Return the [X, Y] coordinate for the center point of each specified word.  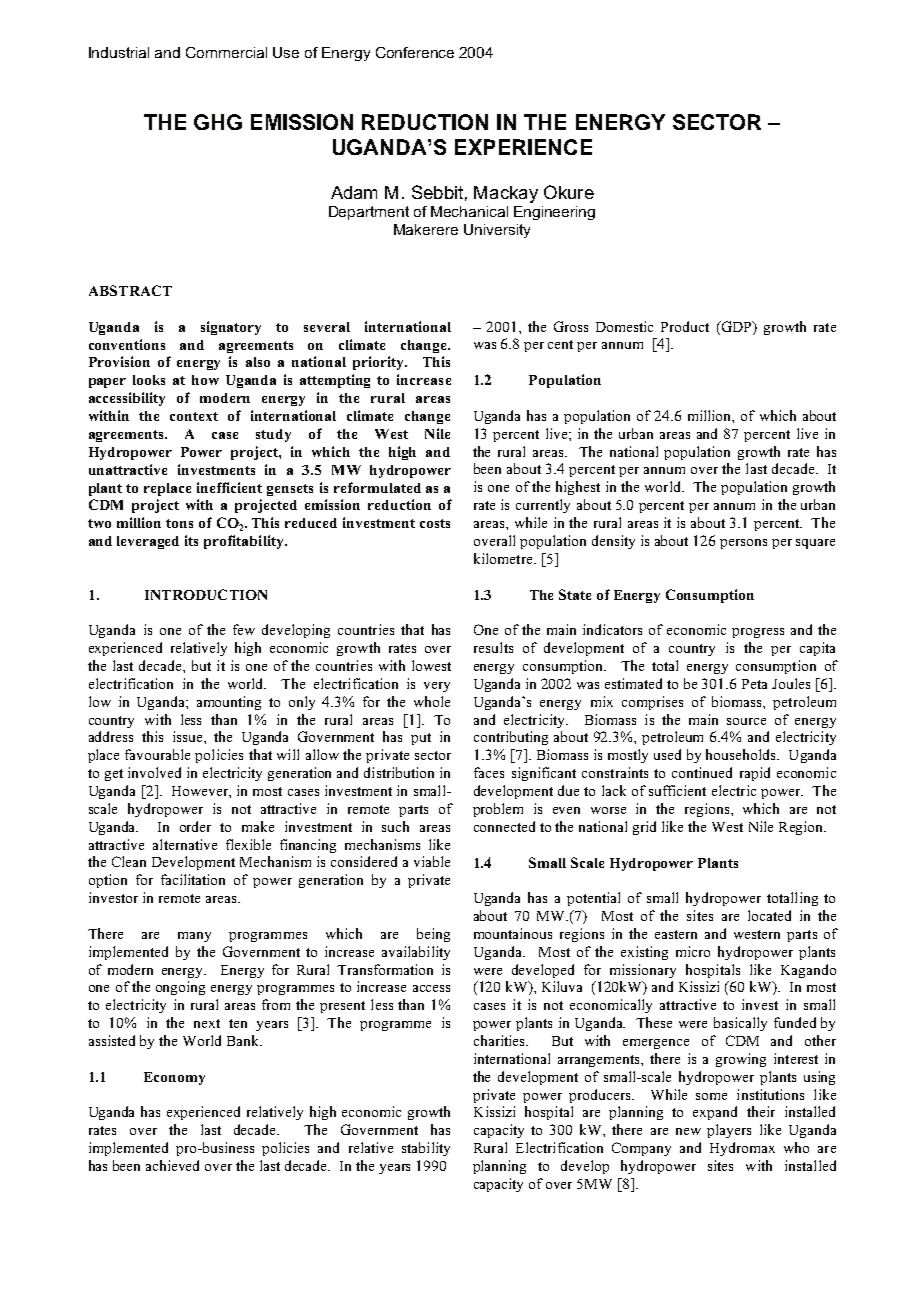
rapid [755, 774]
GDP [736, 326]
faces [489, 772]
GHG [218, 122]
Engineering [554, 213]
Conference [415, 52]
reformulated [377, 487]
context [194, 416]
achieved [172, 1165]
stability [426, 1149]
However [201, 791]
